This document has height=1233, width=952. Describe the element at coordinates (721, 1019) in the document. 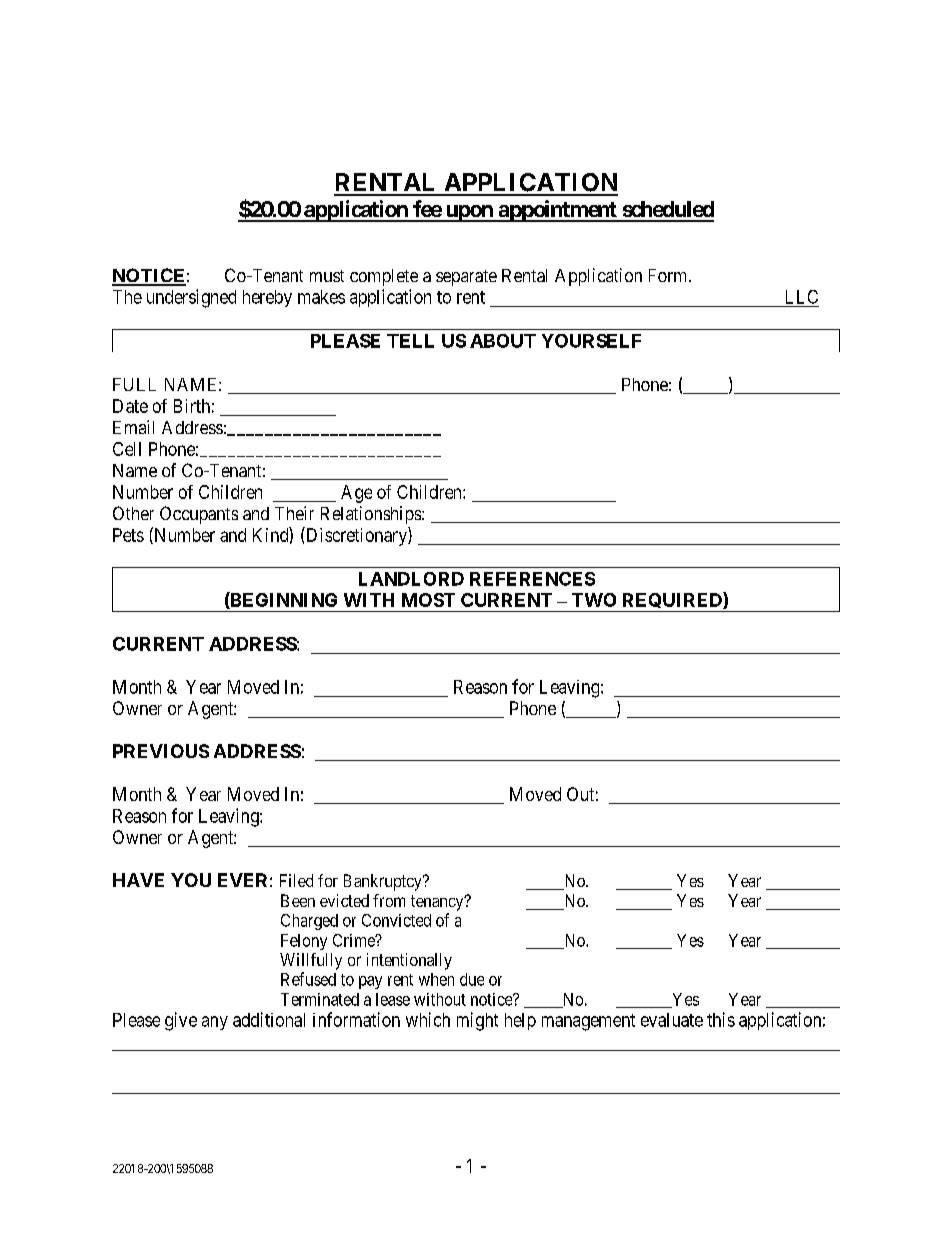

I see `this` at that location.
